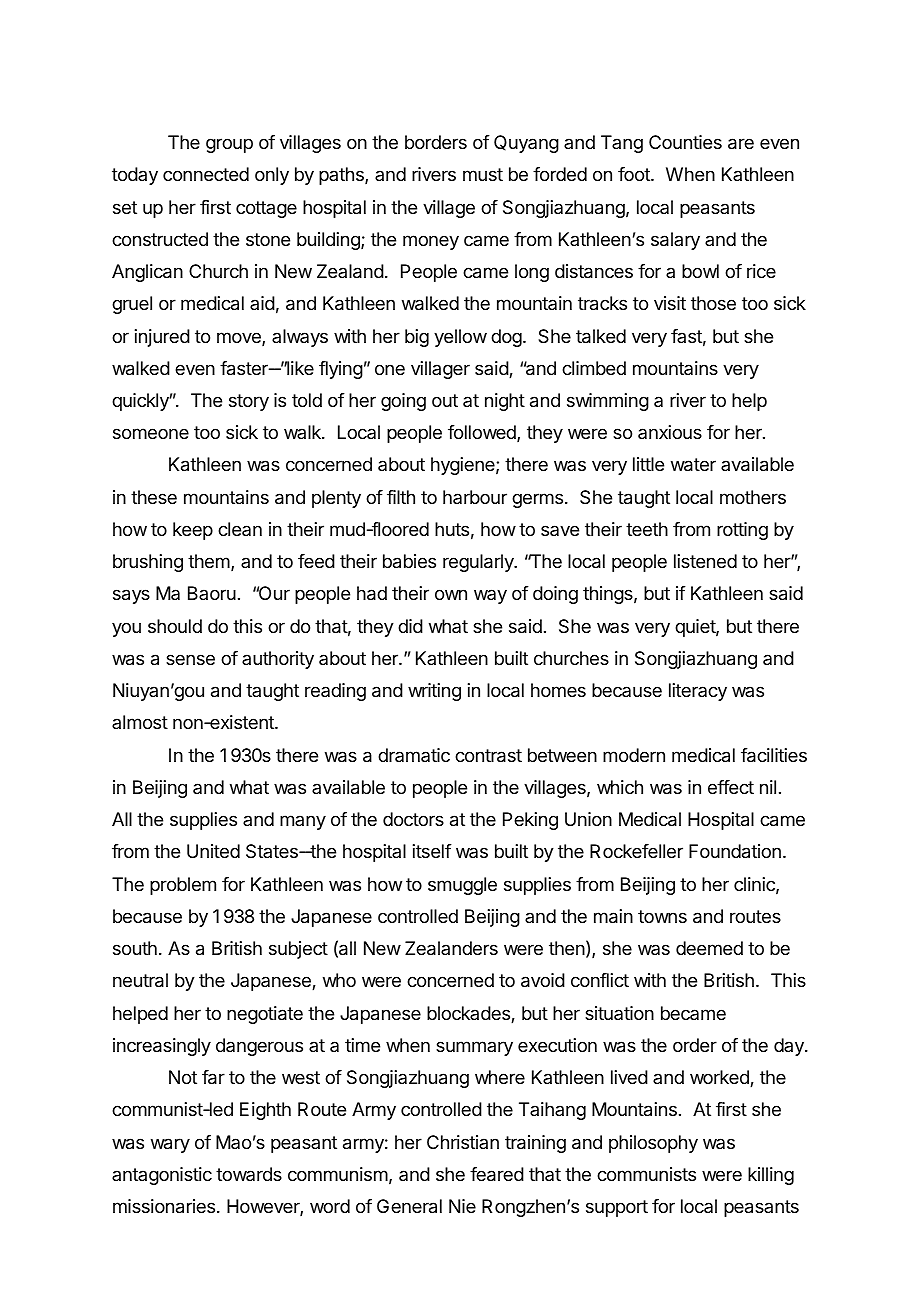  I want to click on followed, so click(483, 433).
